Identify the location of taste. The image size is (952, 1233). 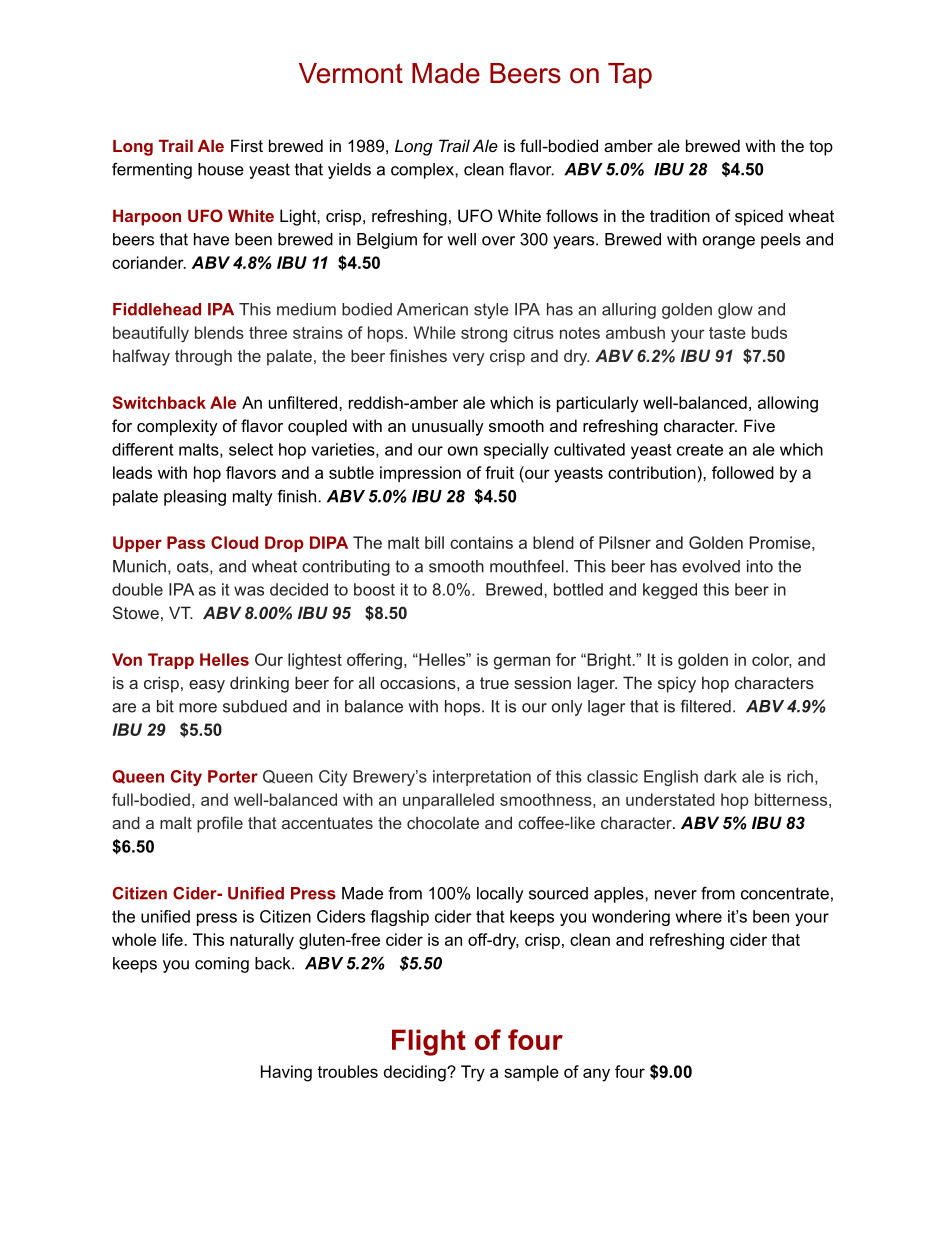
(727, 333).
